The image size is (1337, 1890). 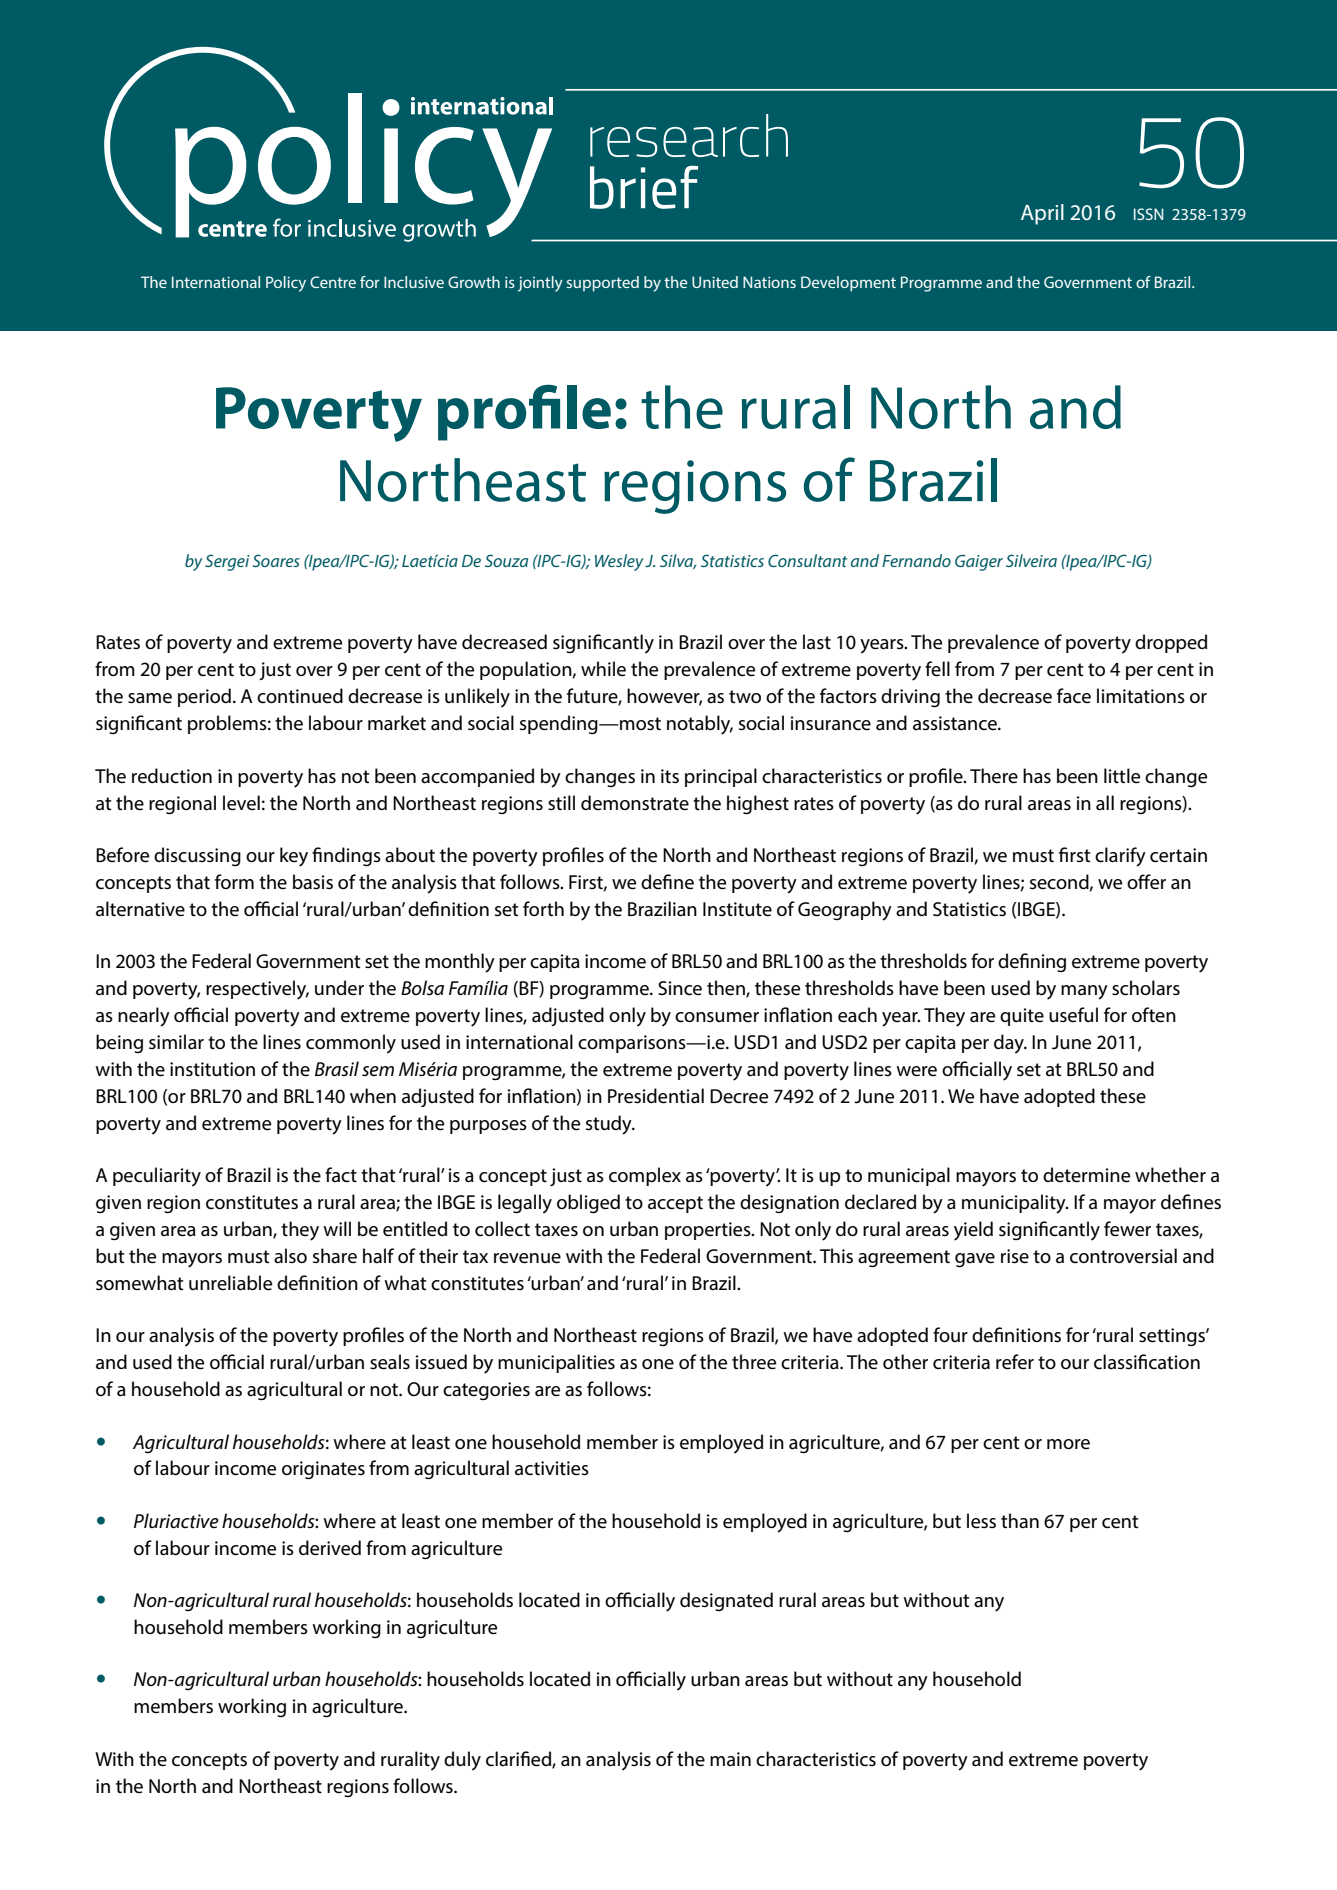 What do you see at coordinates (680, 988) in the page?
I see `Since` at bounding box center [680, 988].
